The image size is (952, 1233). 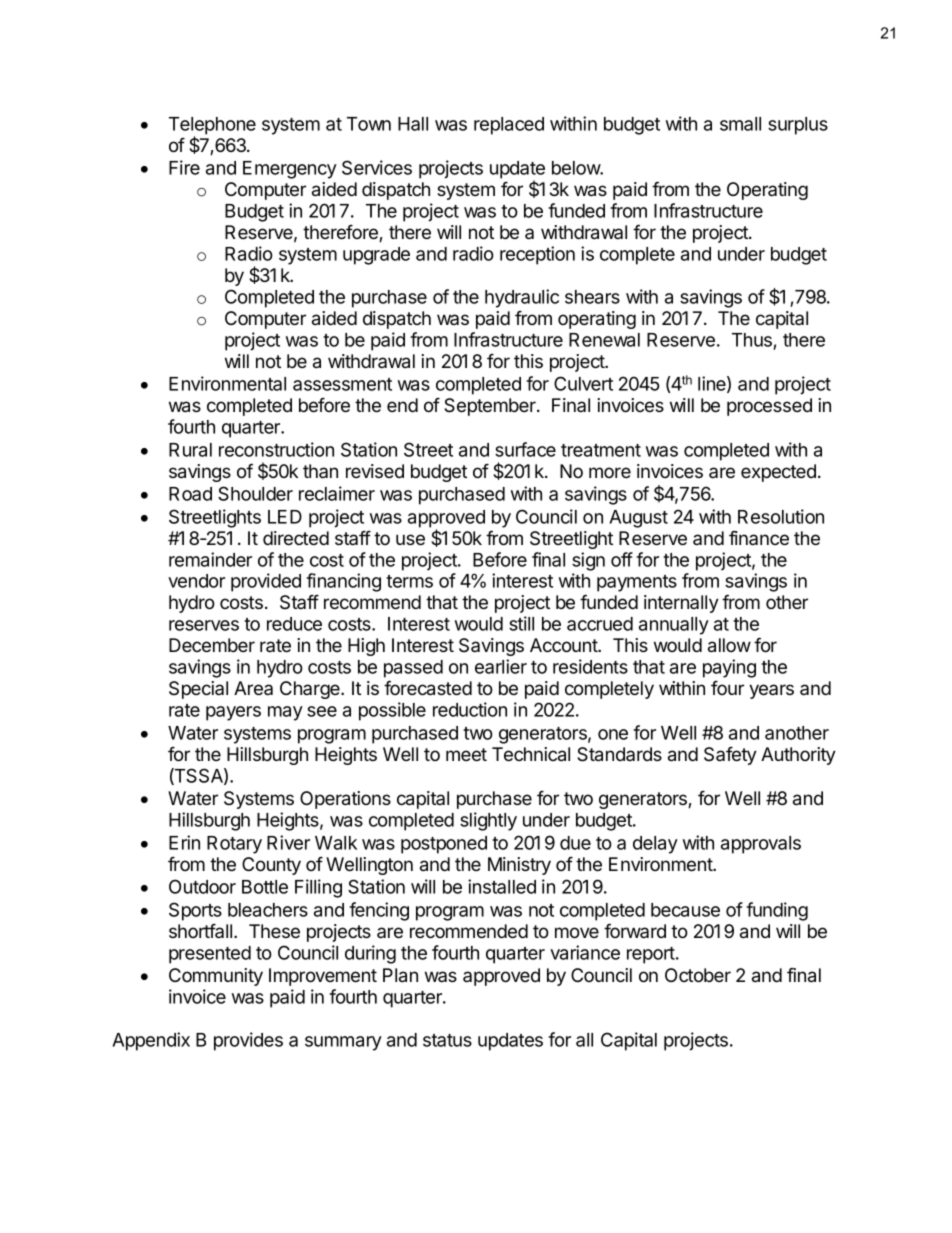 What do you see at coordinates (681, 604) in the page?
I see `internally` at bounding box center [681, 604].
